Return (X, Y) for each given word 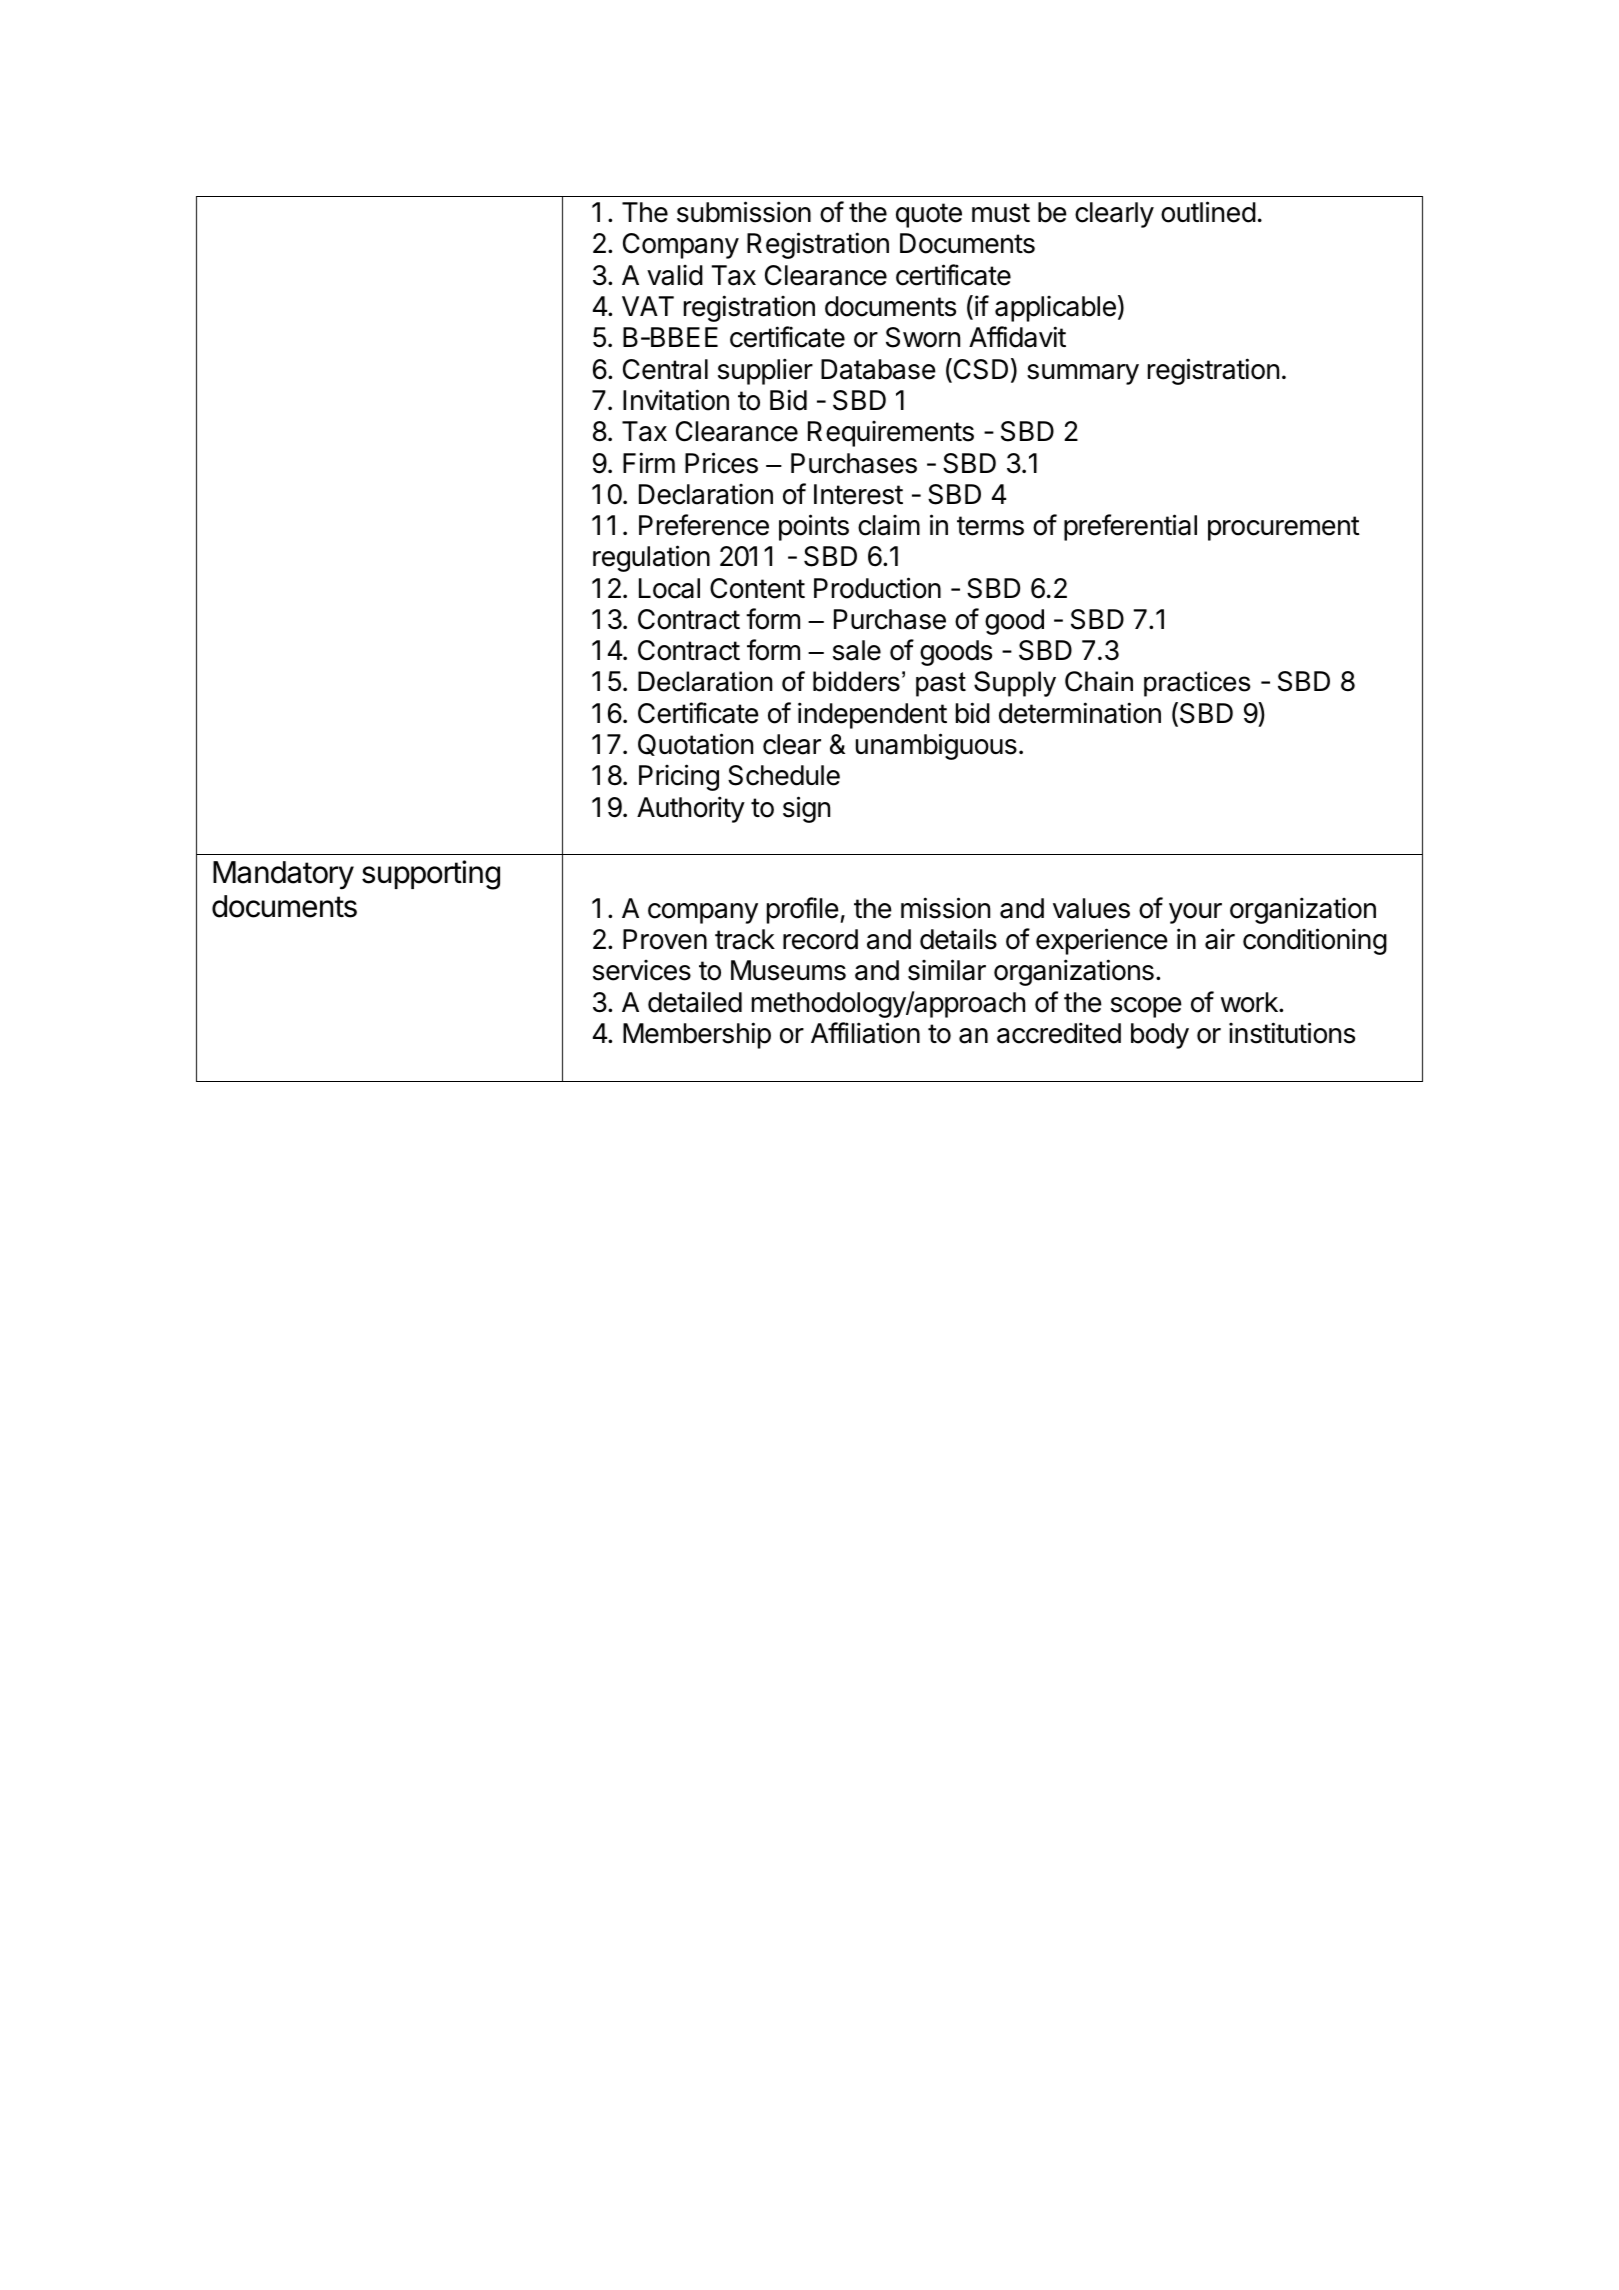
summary (1083, 374)
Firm (649, 462)
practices (1197, 684)
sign (806, 809)
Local (669, 588)
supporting (431, 875)
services (642, 970)
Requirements (891, 434)
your (1195, 913)
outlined (1208, 212)
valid (675, 275)
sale (857, 650)
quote (929, 215)
